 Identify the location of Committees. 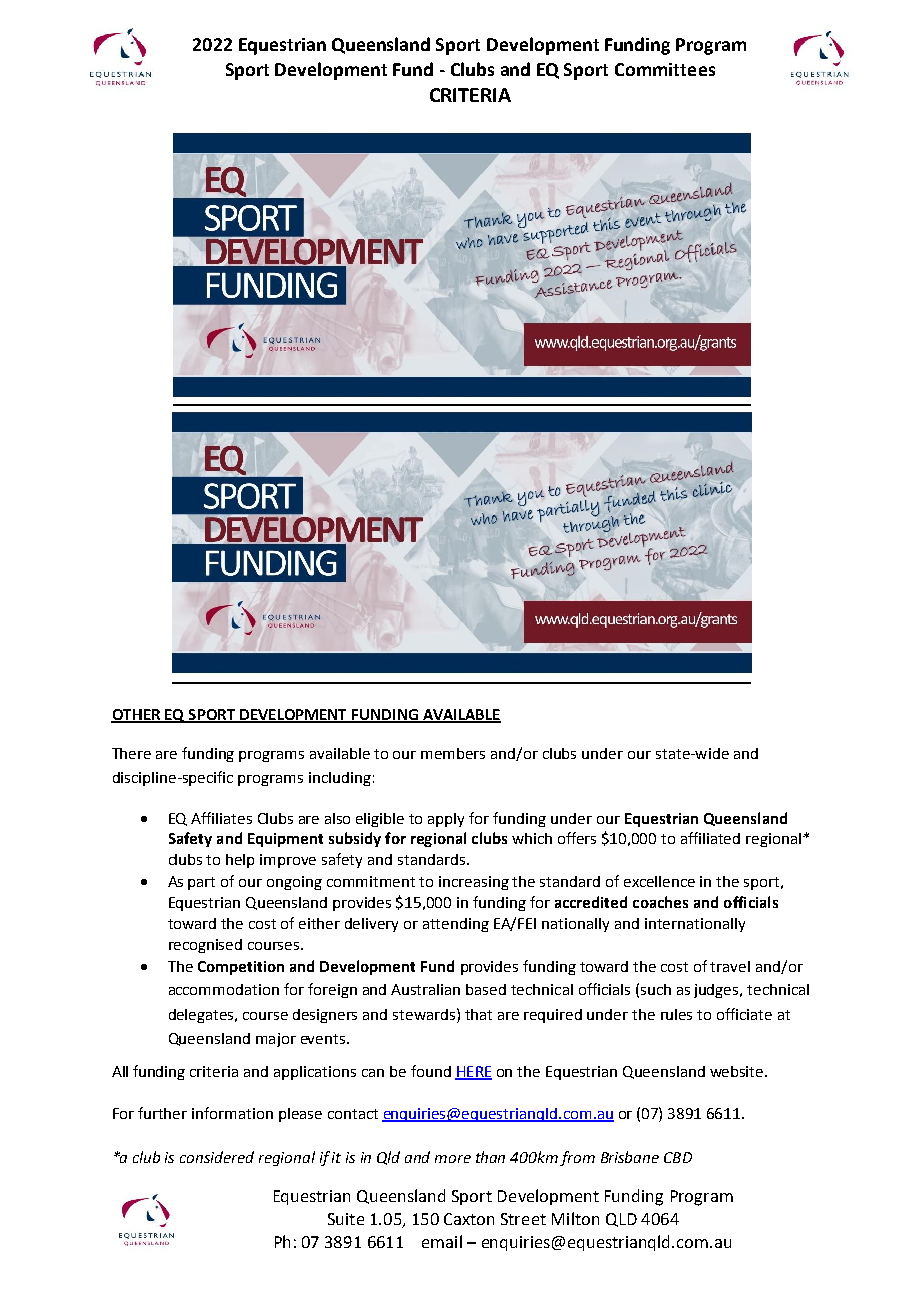
(665, 69).
